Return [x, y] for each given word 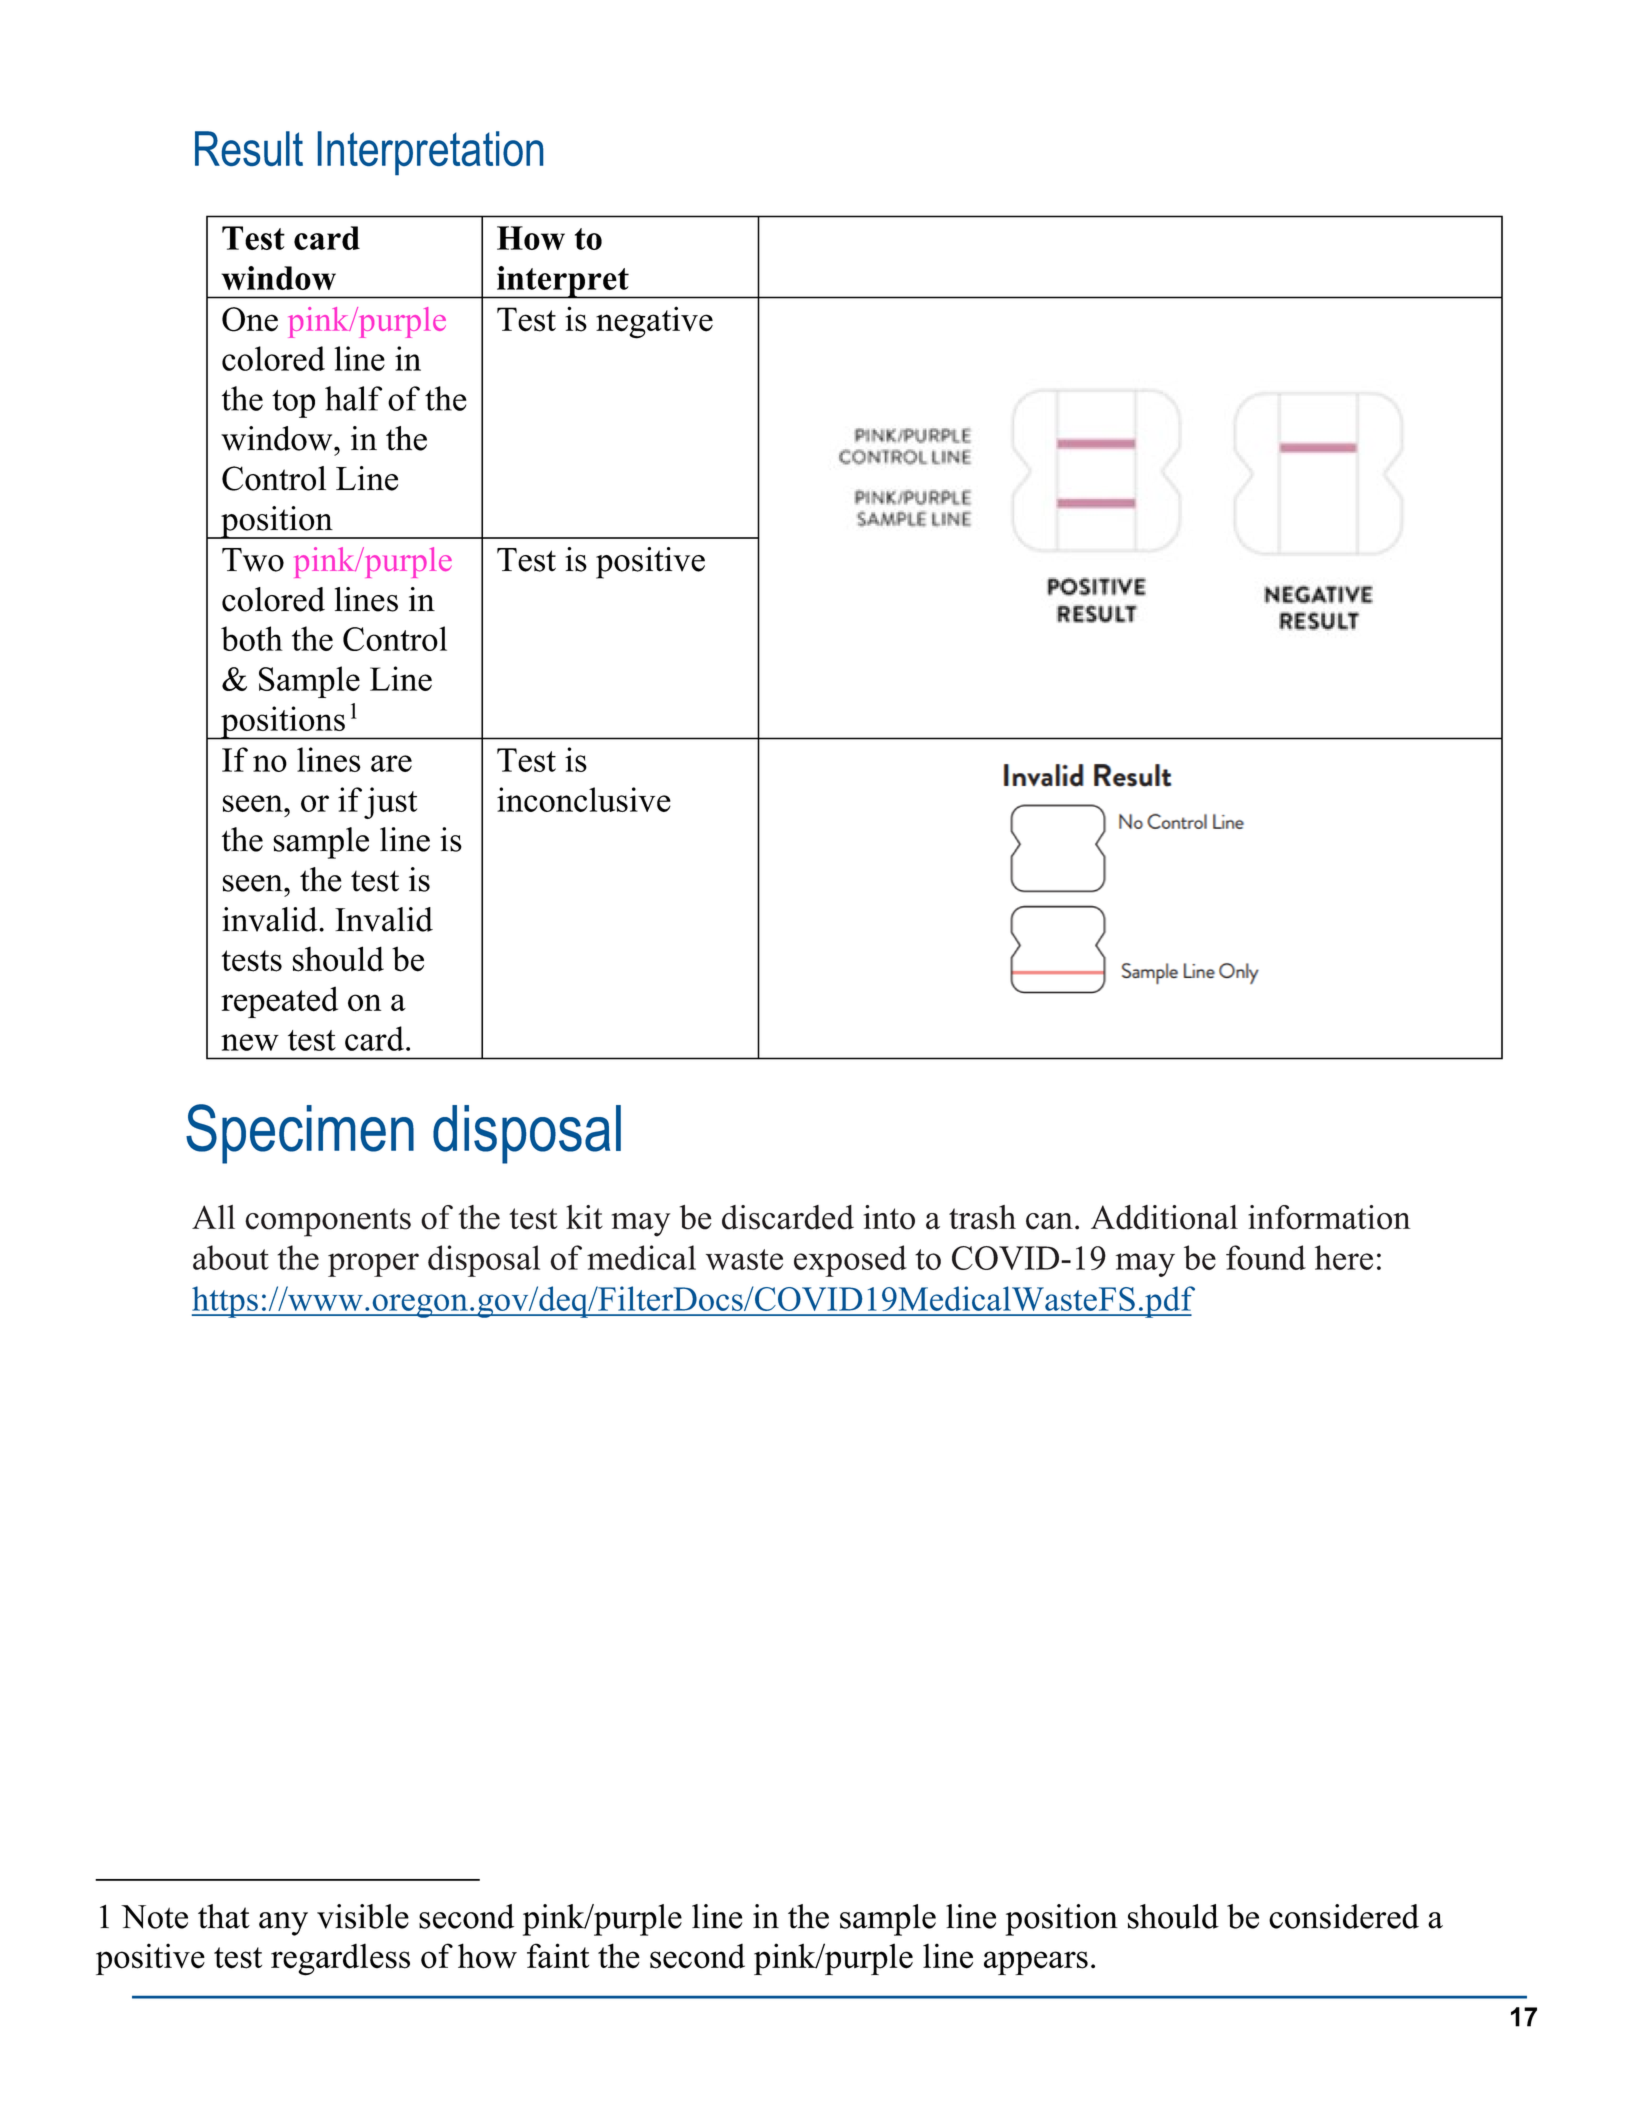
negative [654, 322]
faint [558, 1955]
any [283, 1924]
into [889, 1217]
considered [1344, 1916]
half [353, 398]
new [250, 1042]
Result [249, 148]
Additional [1164, 1217]
